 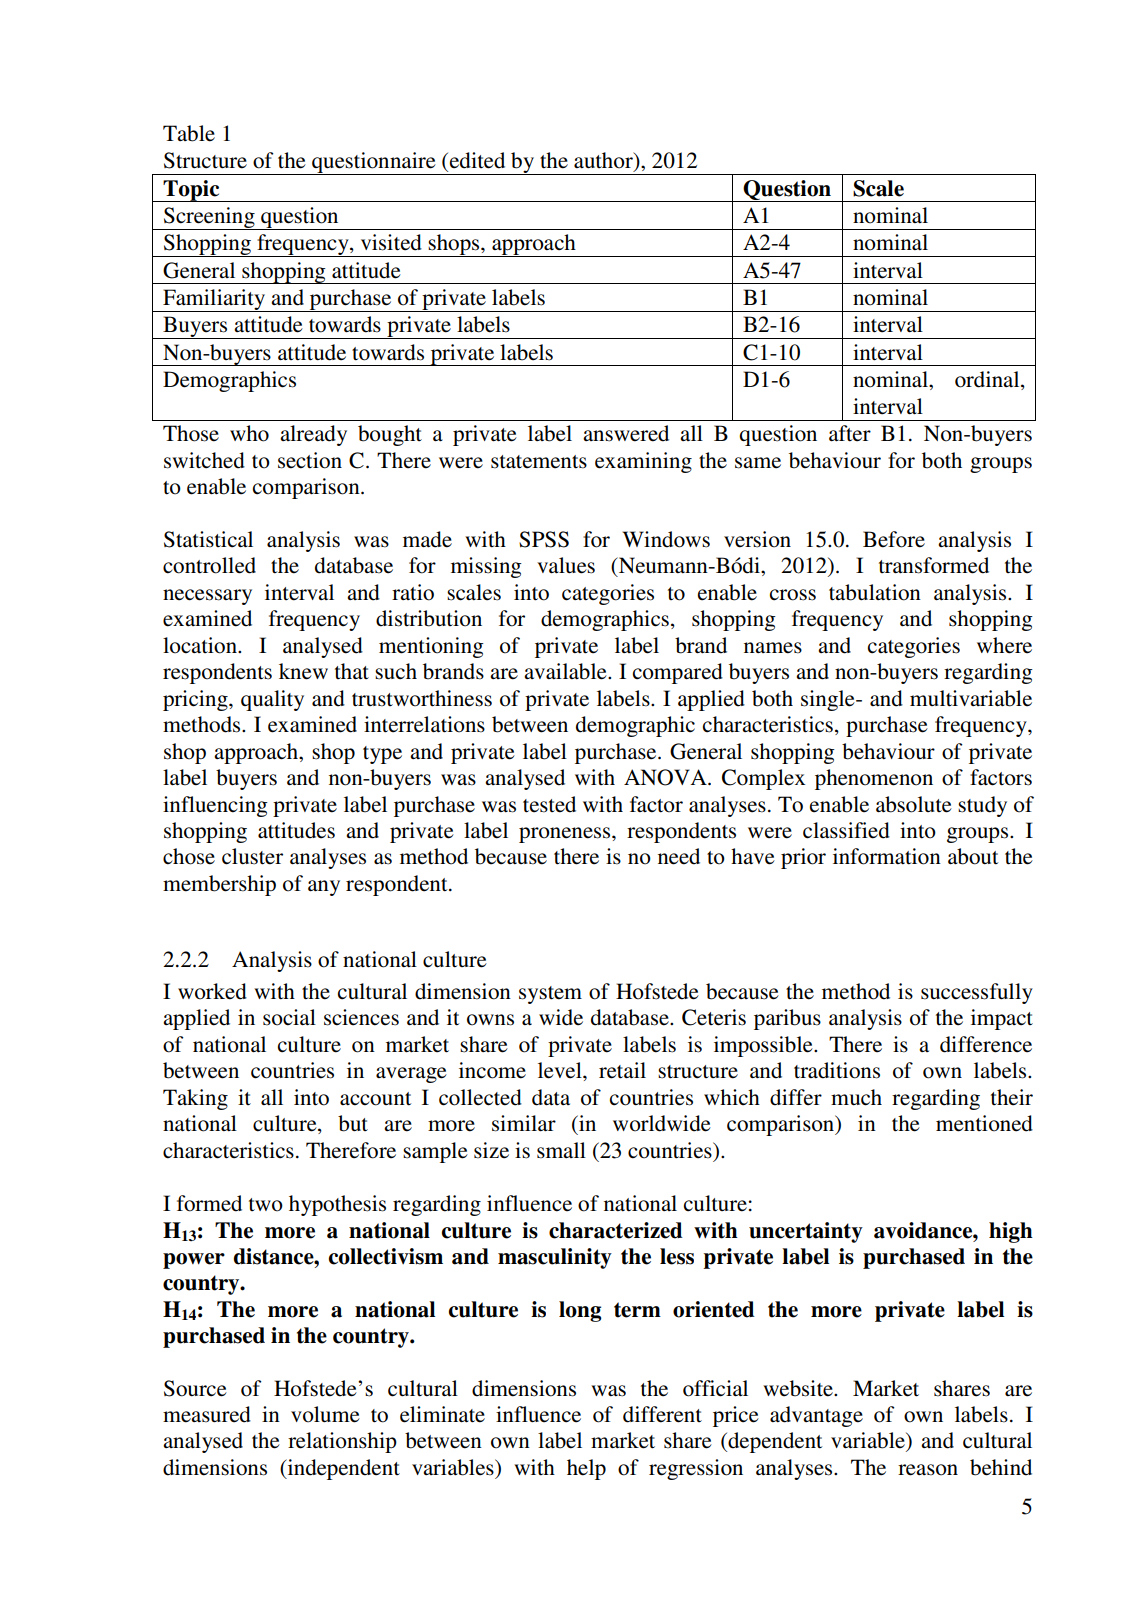 What do you see at coordinates (325, 1414) in the image?
I see `volume` at bounding box center [325, 1414].
